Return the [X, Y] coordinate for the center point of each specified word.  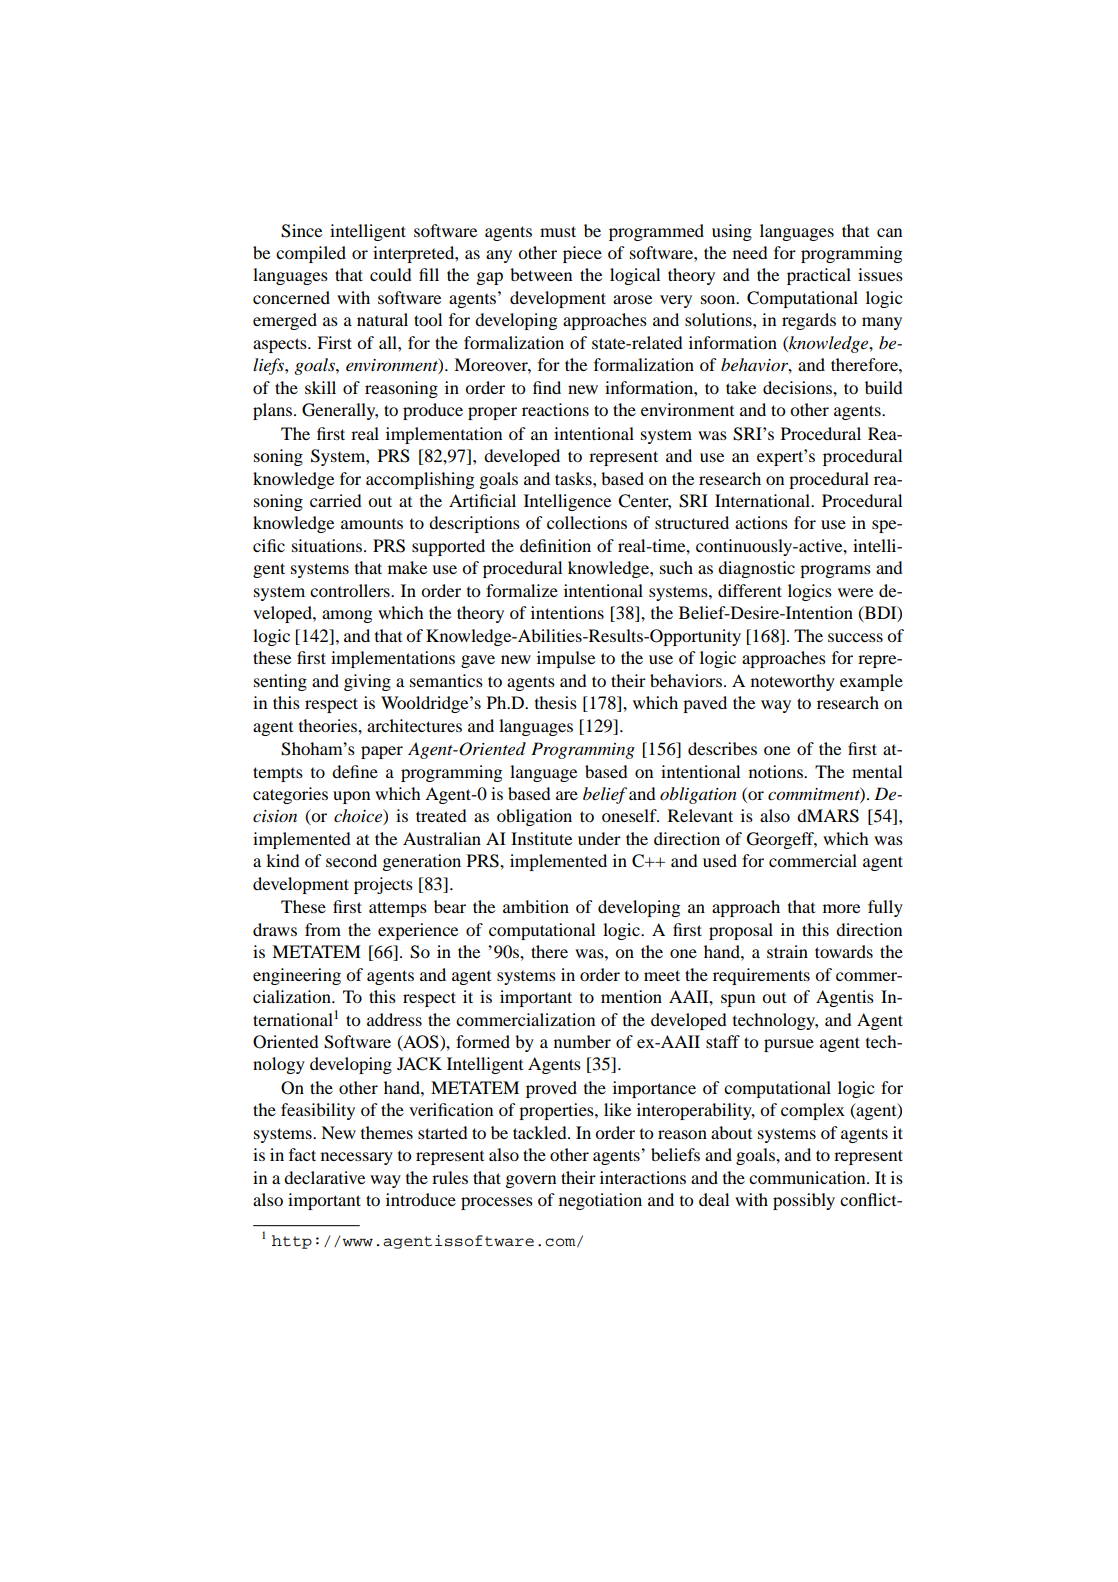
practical [819, 276]
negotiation [600, 1201]
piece [582, 254]
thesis [556, 702]
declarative [324, 1177]
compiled [311, 254]
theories [329, 725]
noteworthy [793, 682]
